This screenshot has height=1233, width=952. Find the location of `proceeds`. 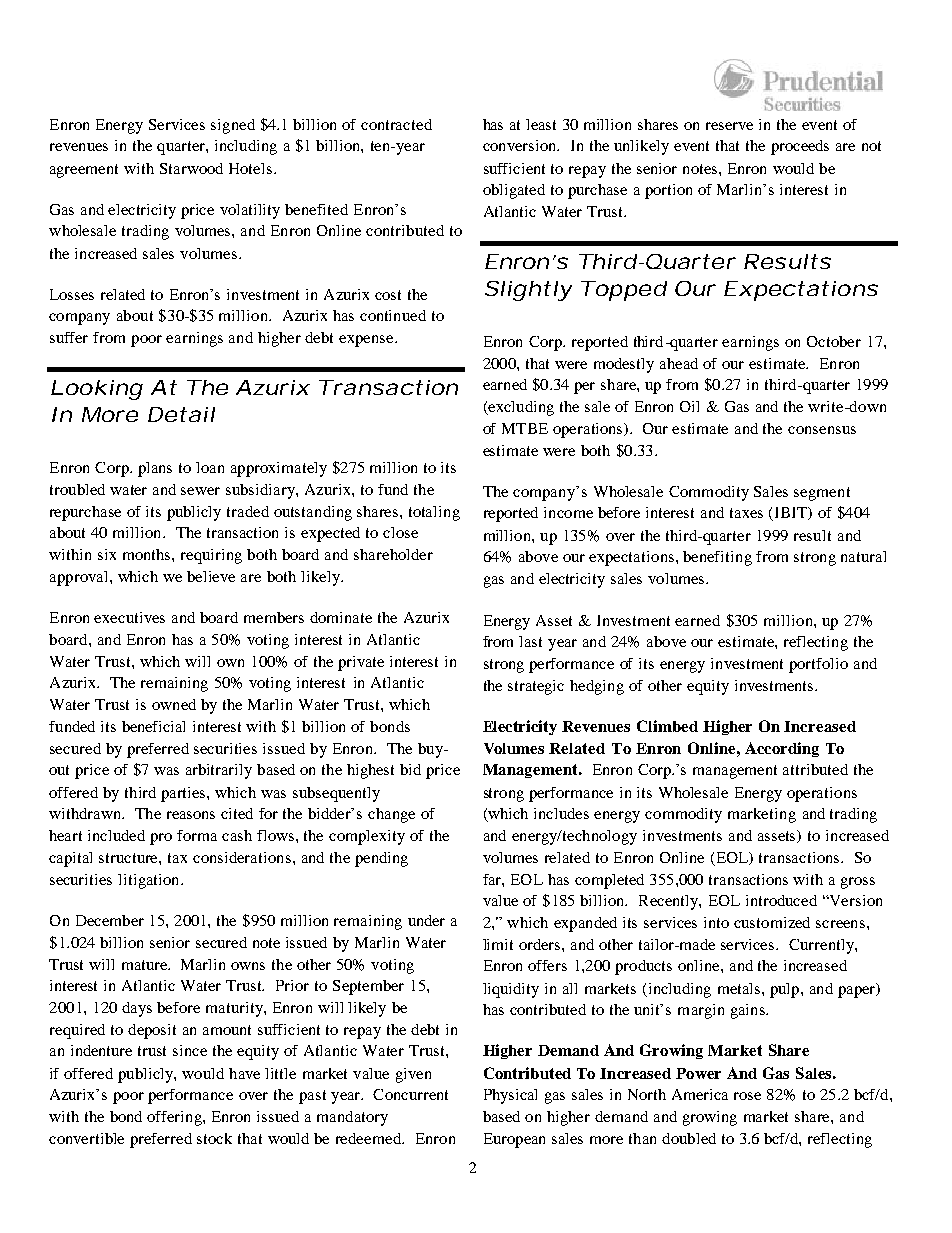

proceeds is located at coordinates (800, 147).
